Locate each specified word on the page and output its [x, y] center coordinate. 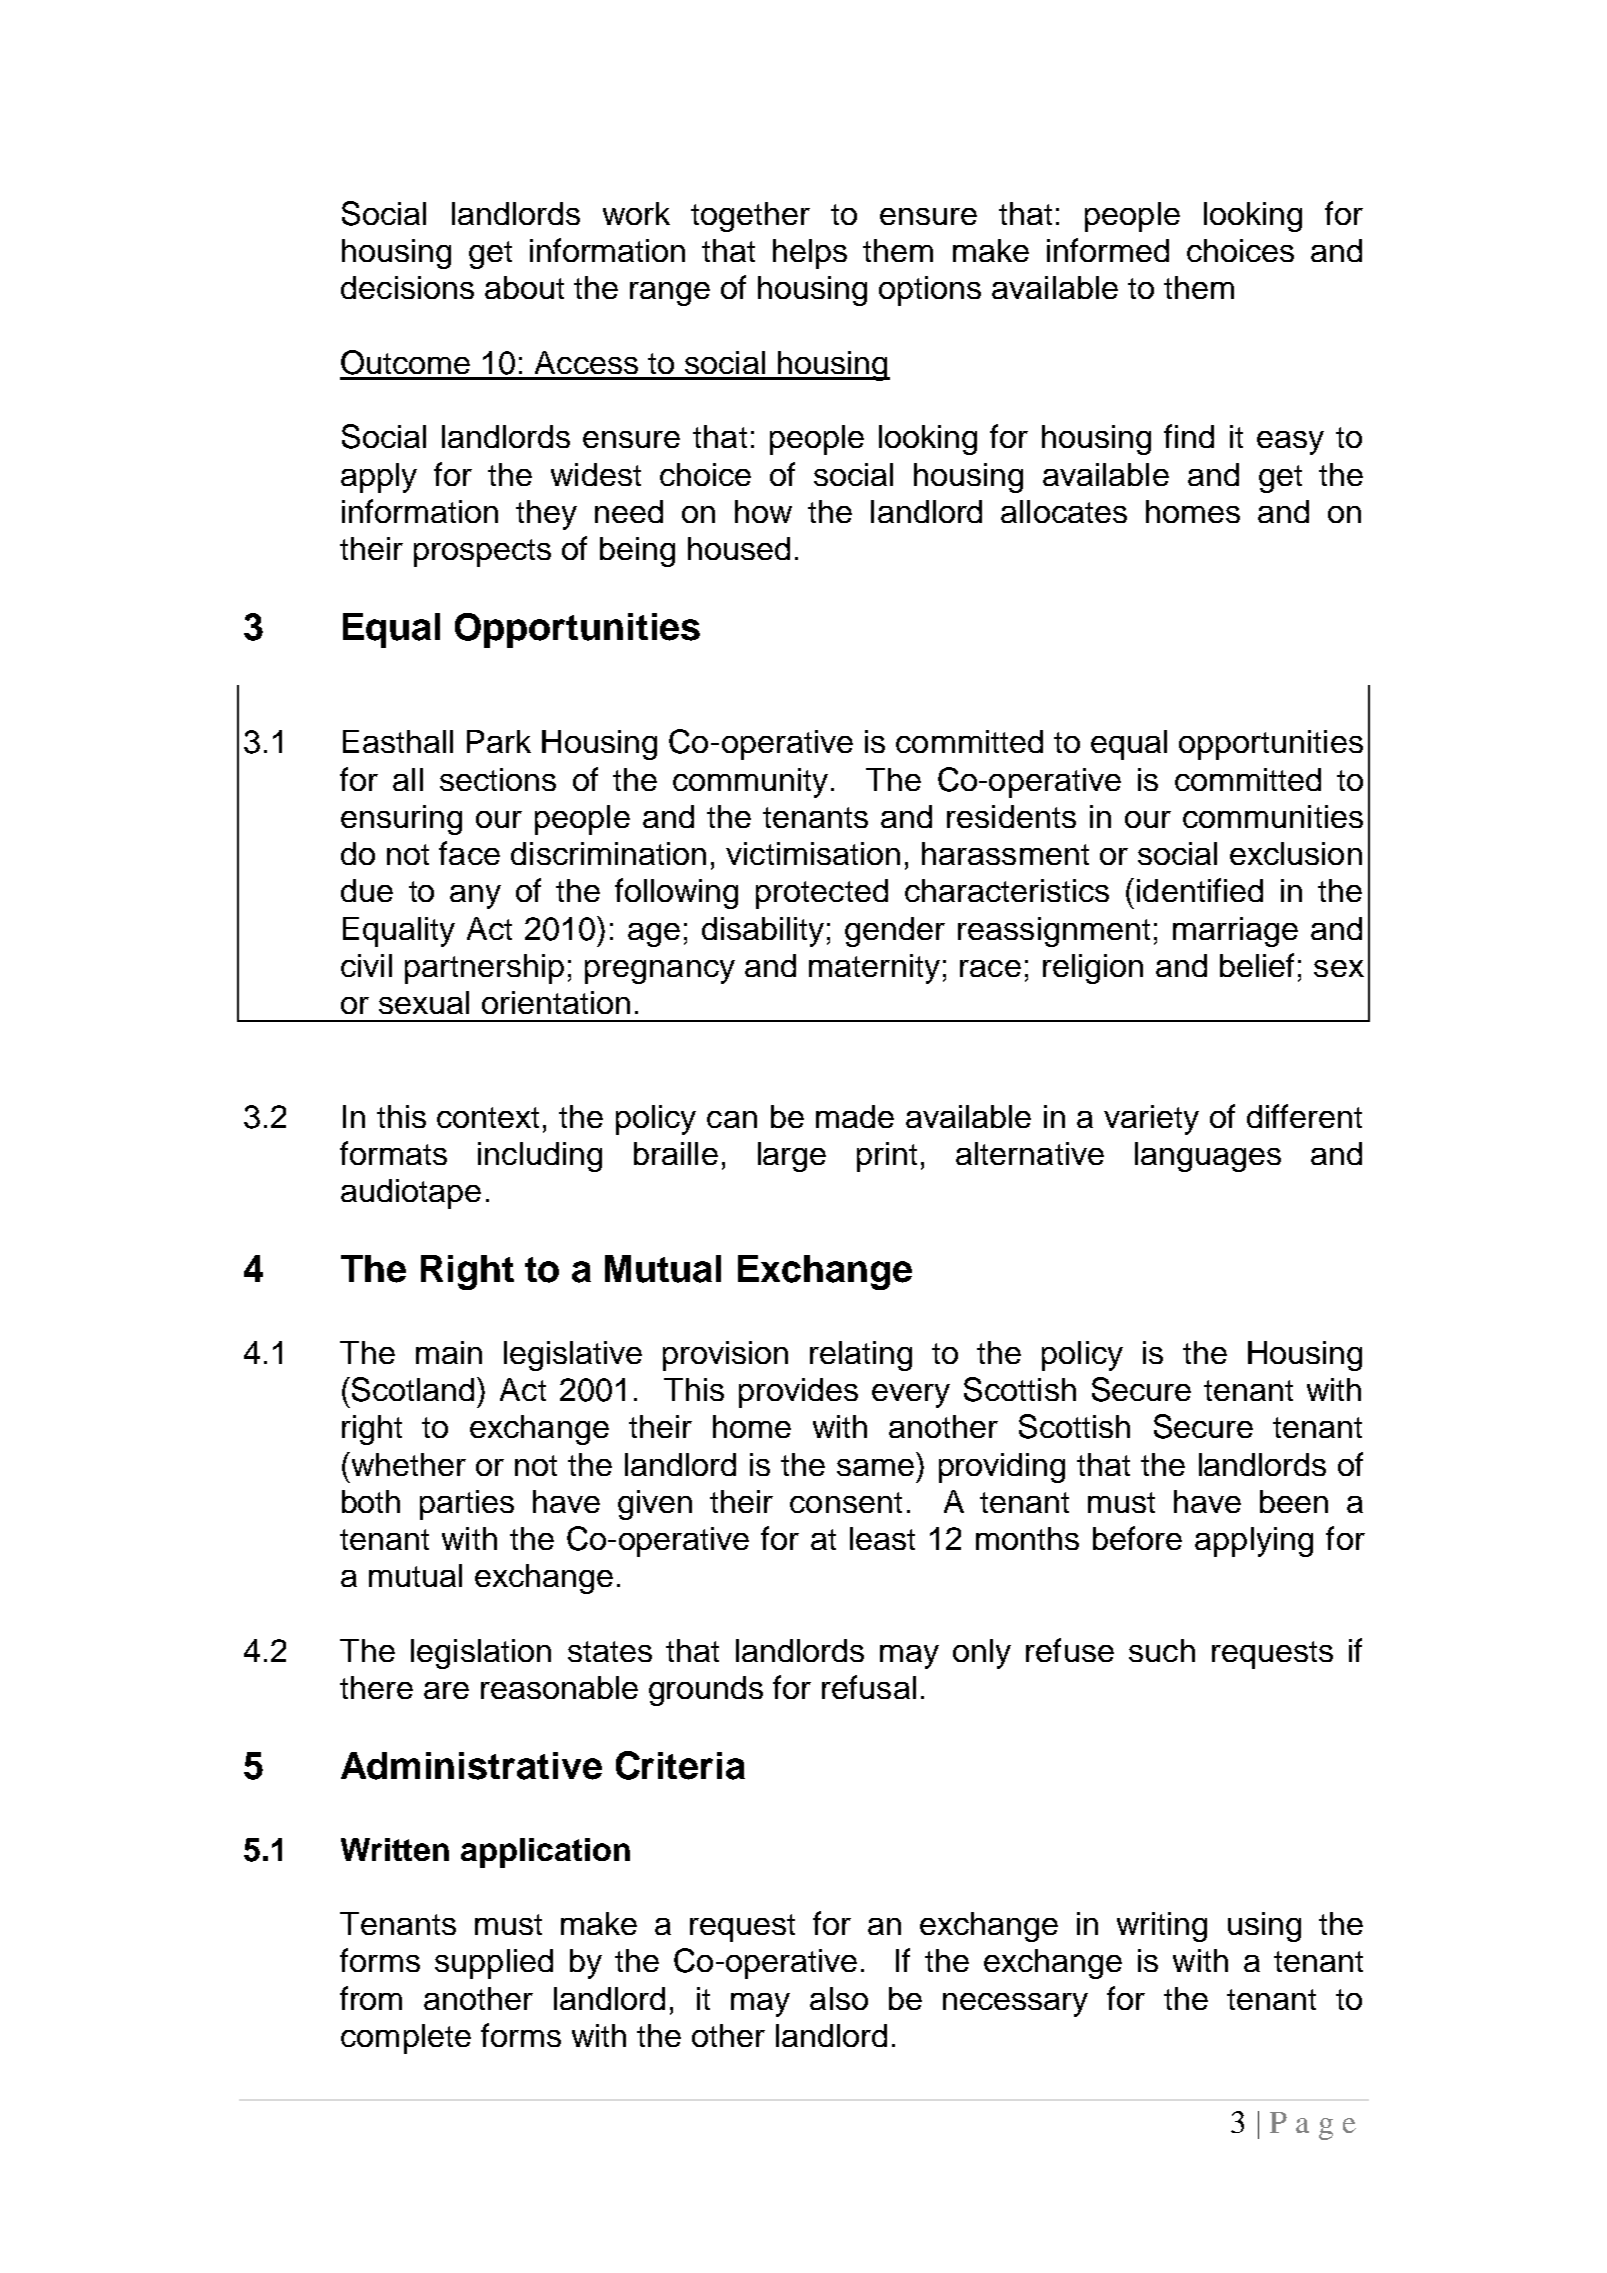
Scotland [415, 1389]
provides [798, 1393]
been [1294, 1501]
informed [1108, 250]
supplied [494, 1964]
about [524, 287]
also [839, 1998]
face [469, 853]
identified [1200, 890]
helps [810, 254]
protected [822, 894]
